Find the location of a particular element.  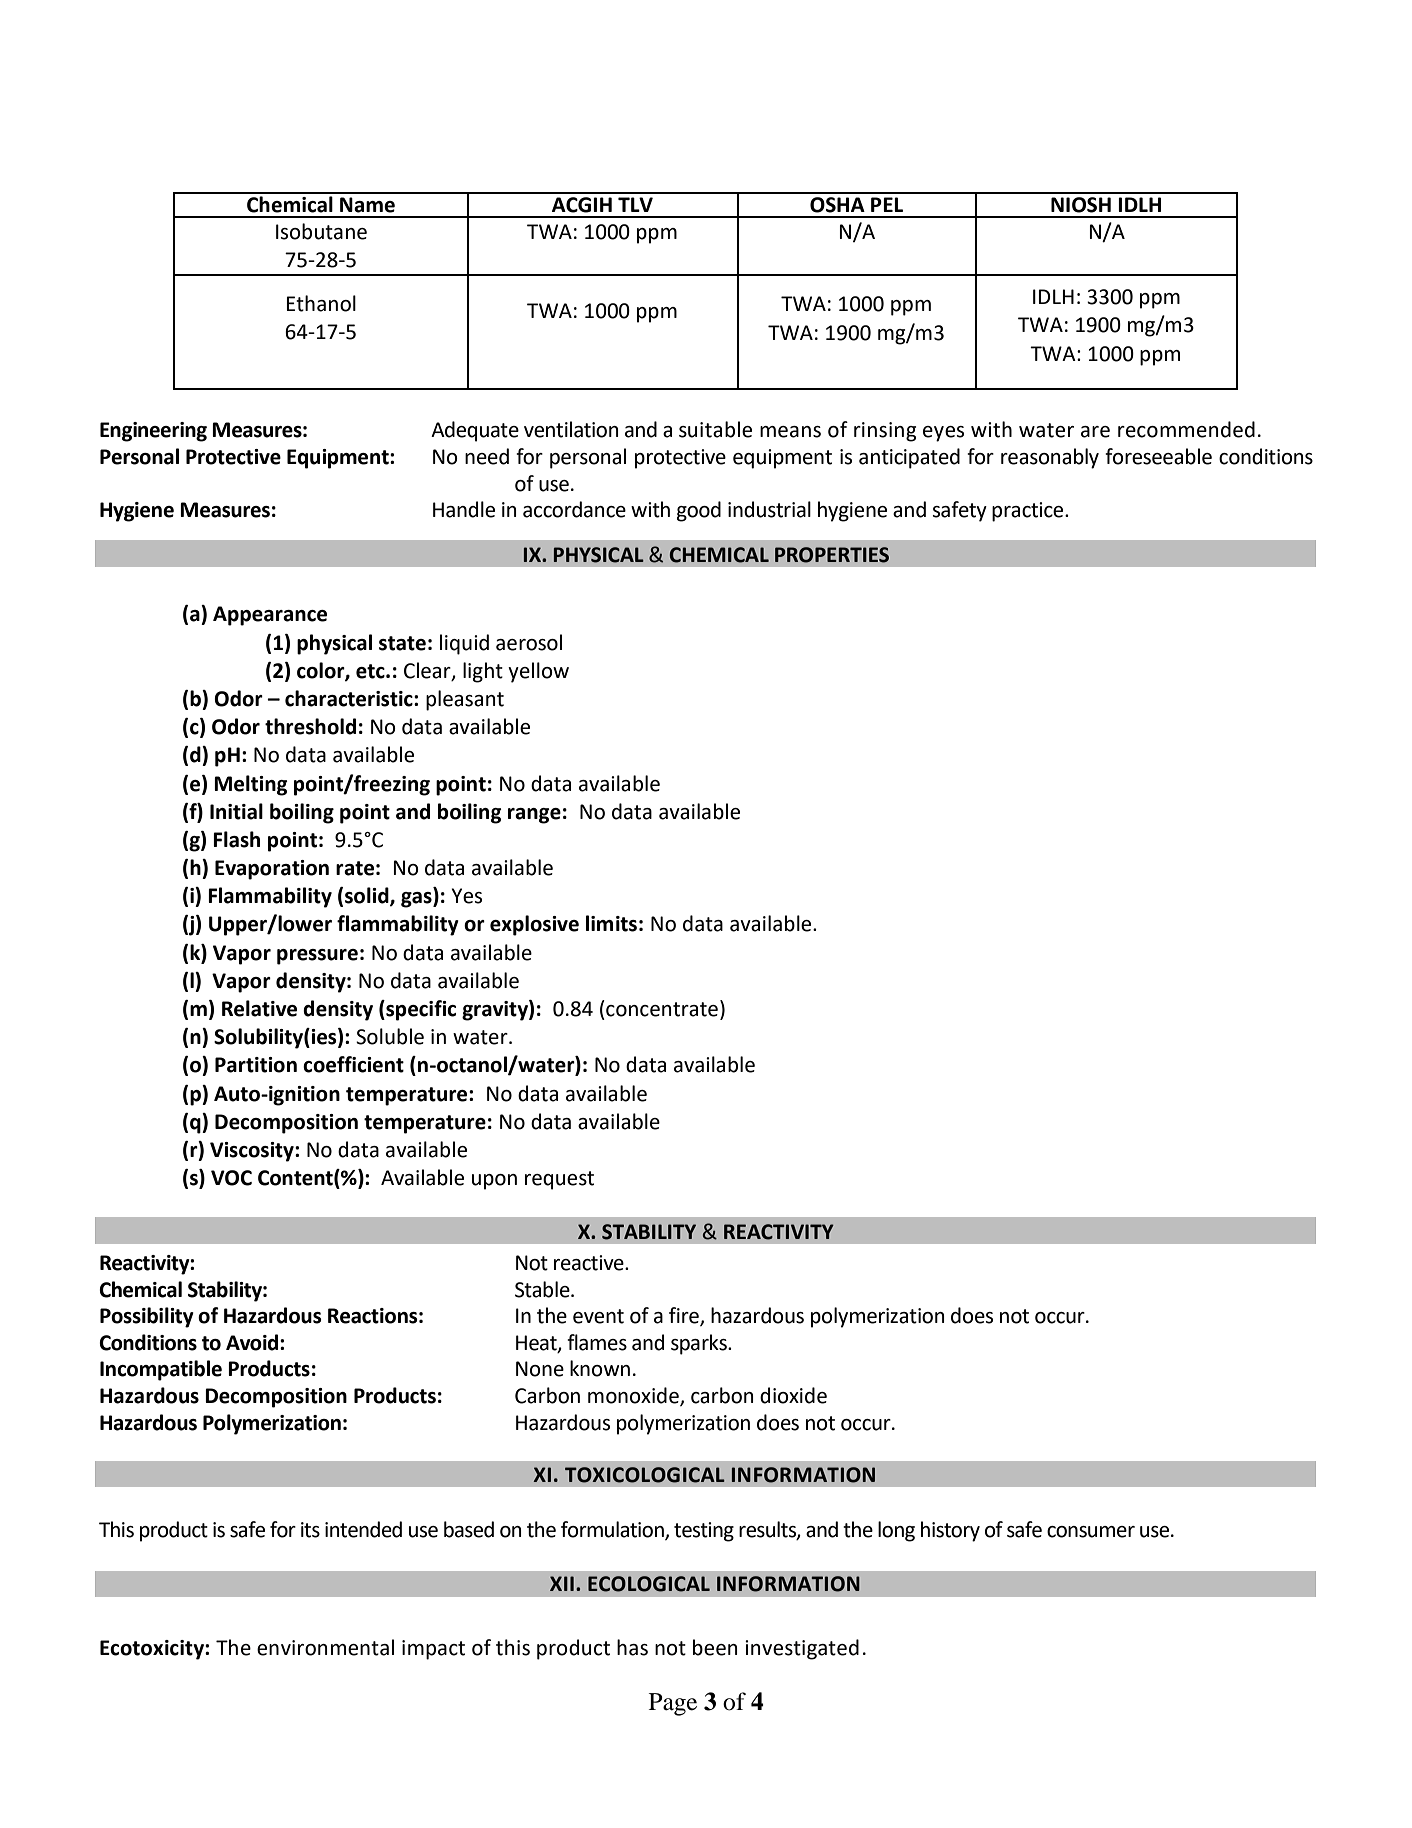

has is located at coordinates (632, 1647).
